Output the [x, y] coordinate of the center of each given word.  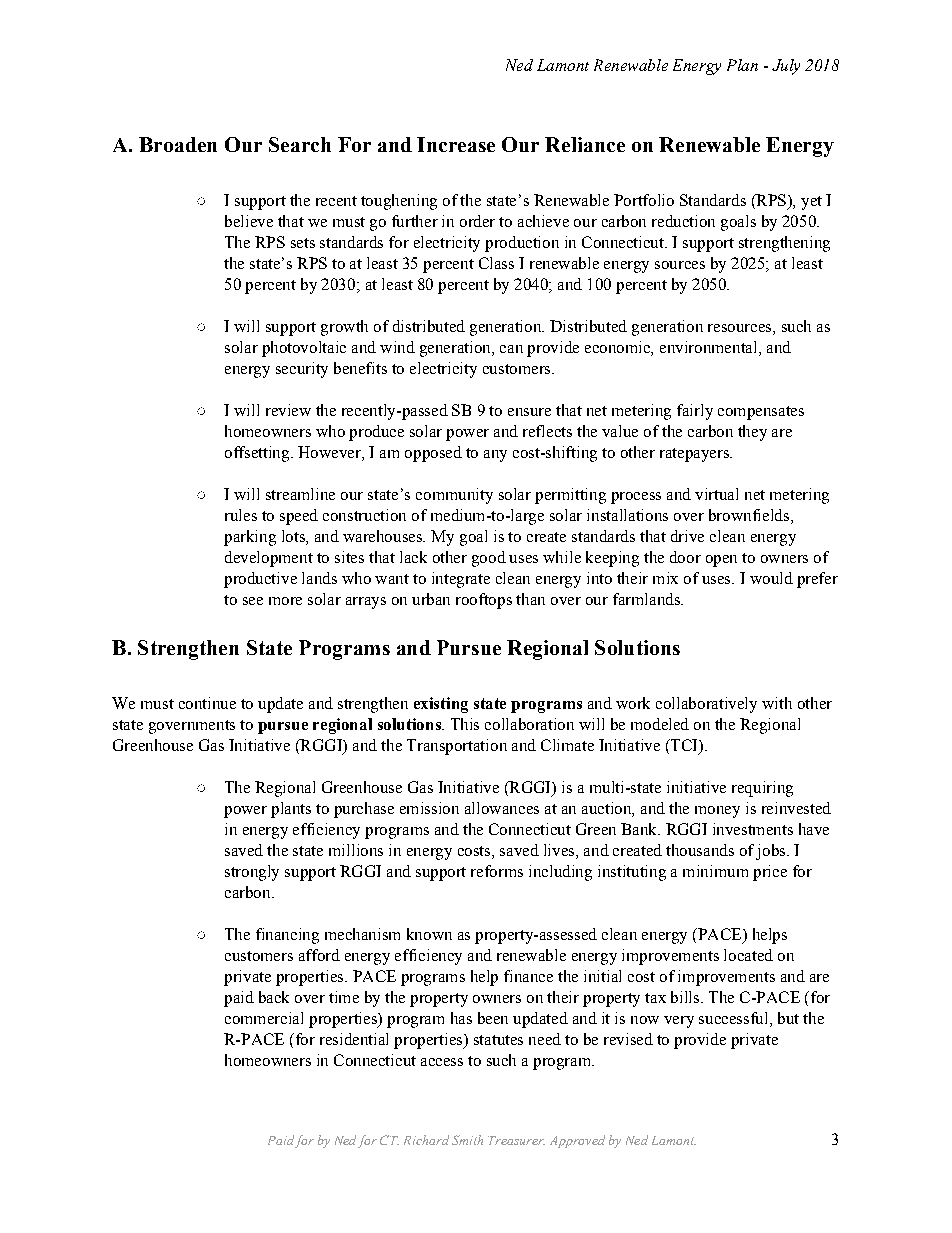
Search [300, 144]
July [786, 67]
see [253, 601]
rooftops [484, 601]
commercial [264, 1018]
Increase [456, 144]
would [771, 578]
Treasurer [516, 1140]
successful [735, 1019]
